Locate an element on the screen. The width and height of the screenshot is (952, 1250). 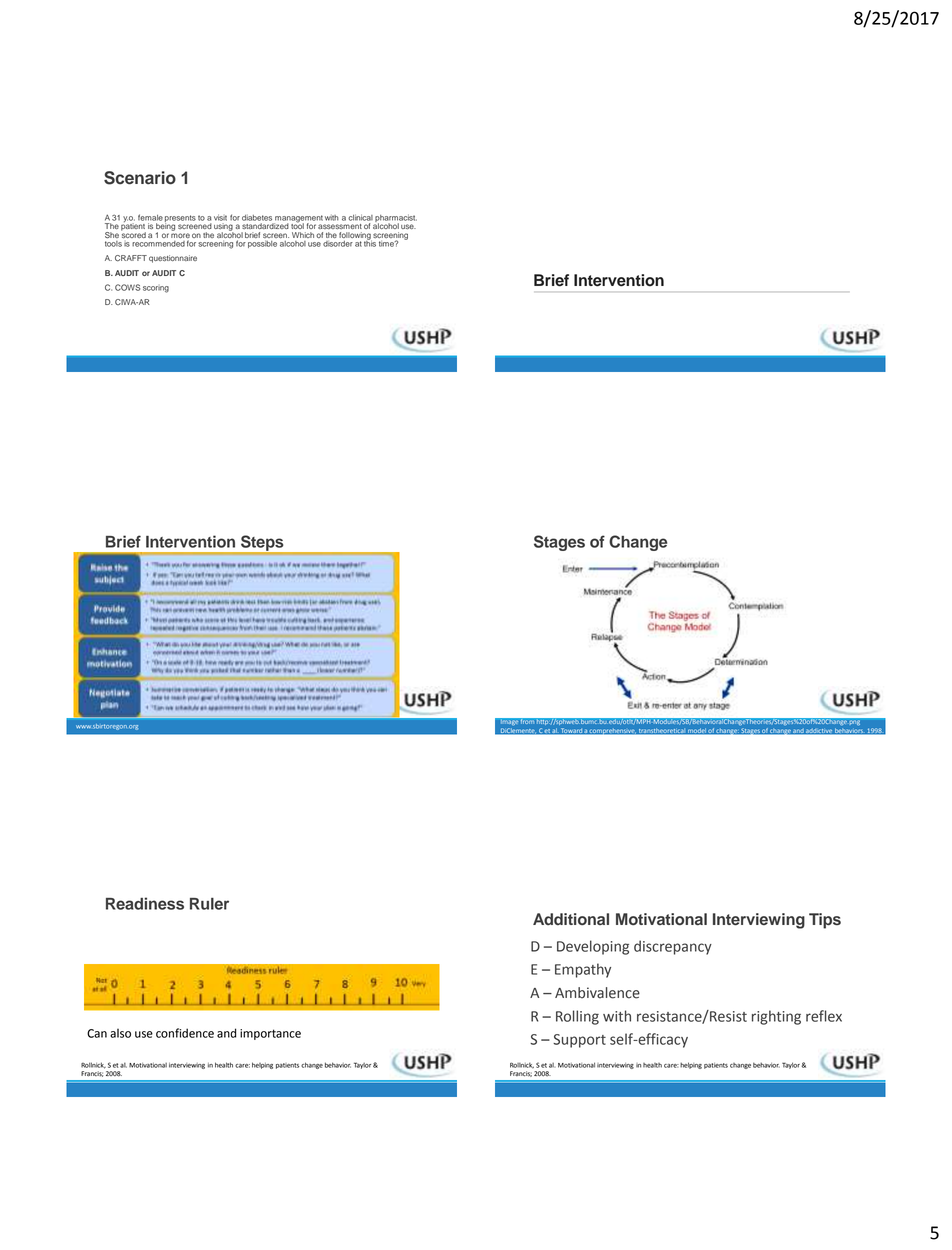
standardized is located at coordinates (265, 226).
